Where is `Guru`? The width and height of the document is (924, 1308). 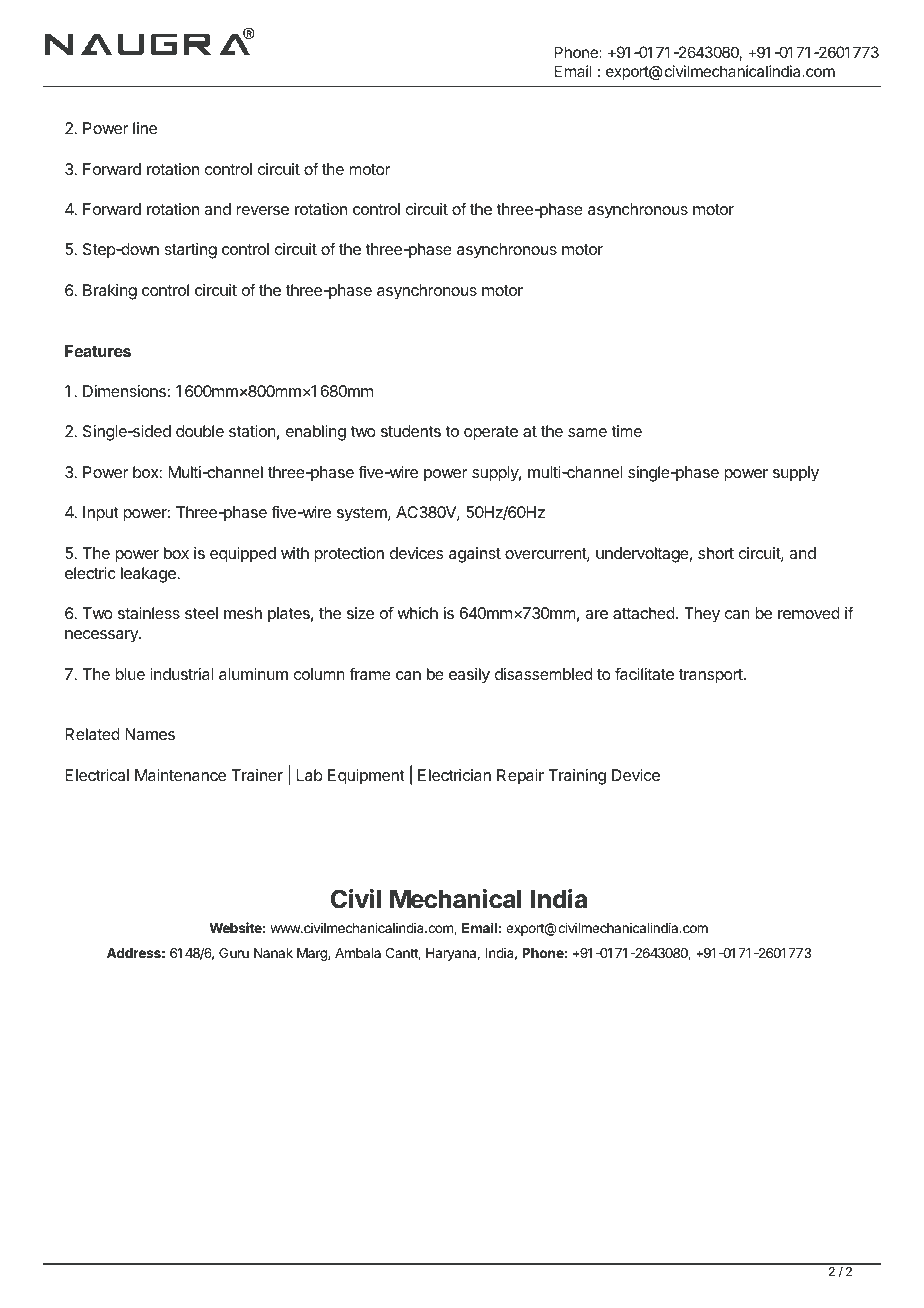
Guru is located at coordinates (234, 953).
